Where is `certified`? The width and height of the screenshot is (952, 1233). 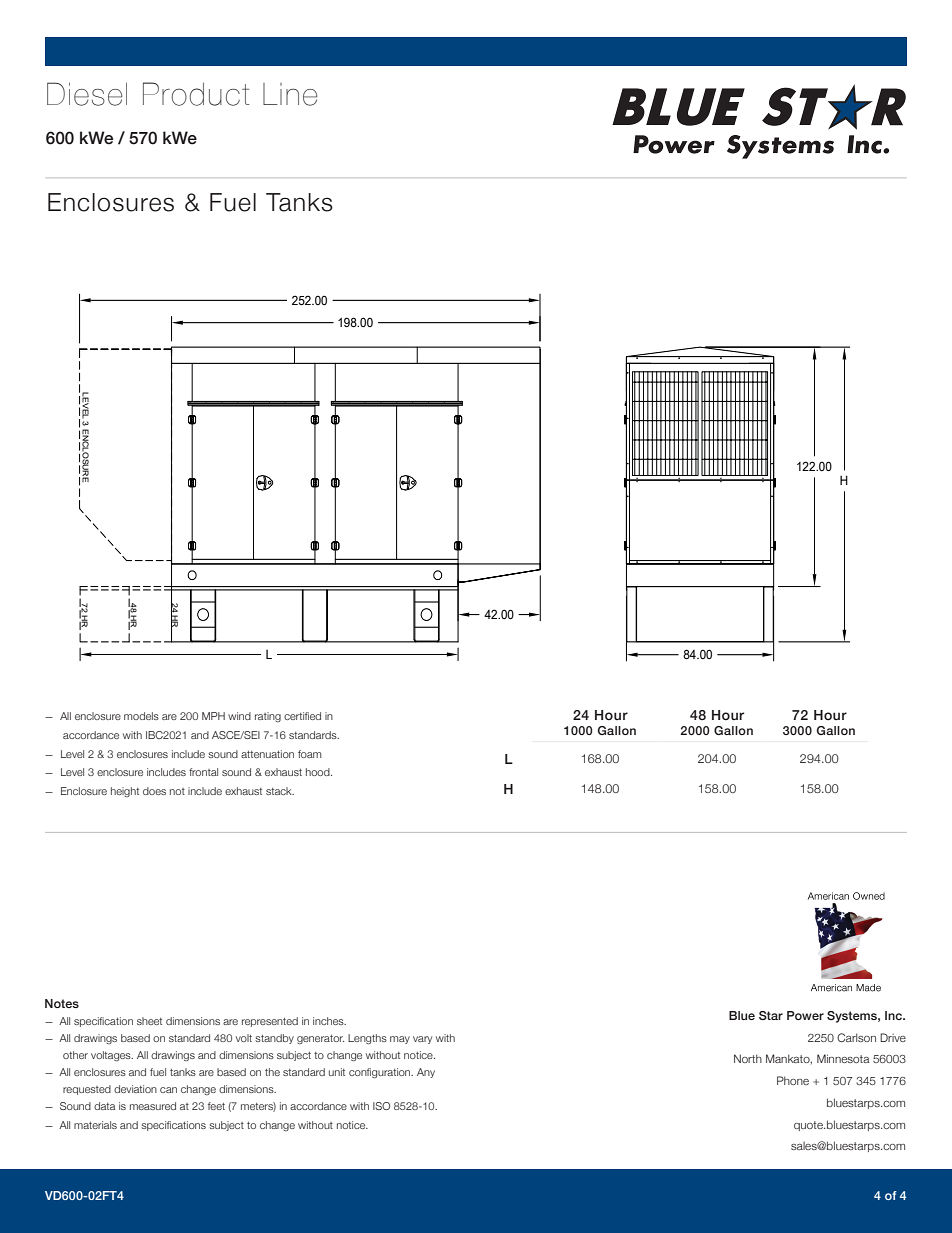
certified is located at coordinates (302, 716).
